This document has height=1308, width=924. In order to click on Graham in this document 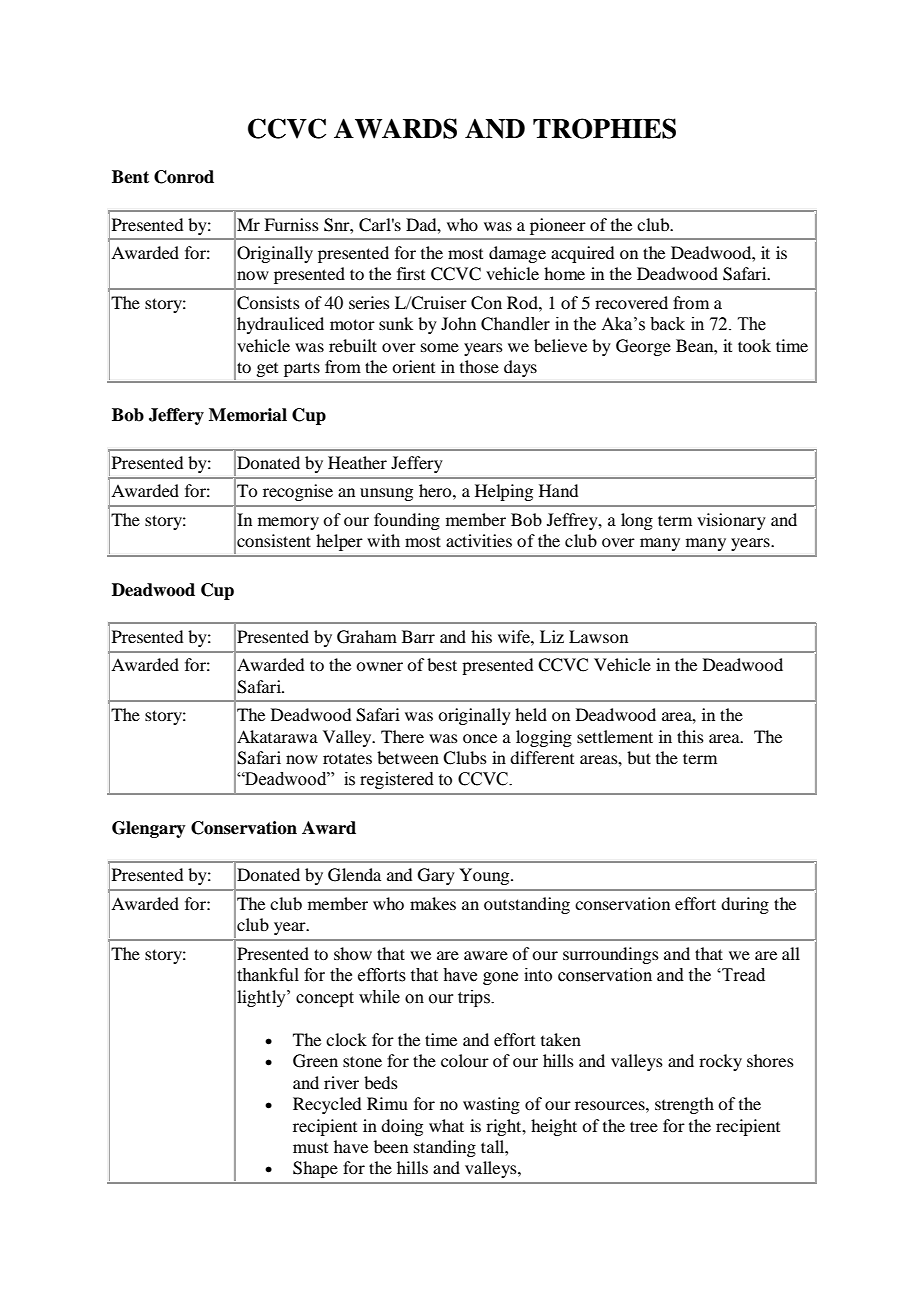, I will do `click(367, 637)`.
